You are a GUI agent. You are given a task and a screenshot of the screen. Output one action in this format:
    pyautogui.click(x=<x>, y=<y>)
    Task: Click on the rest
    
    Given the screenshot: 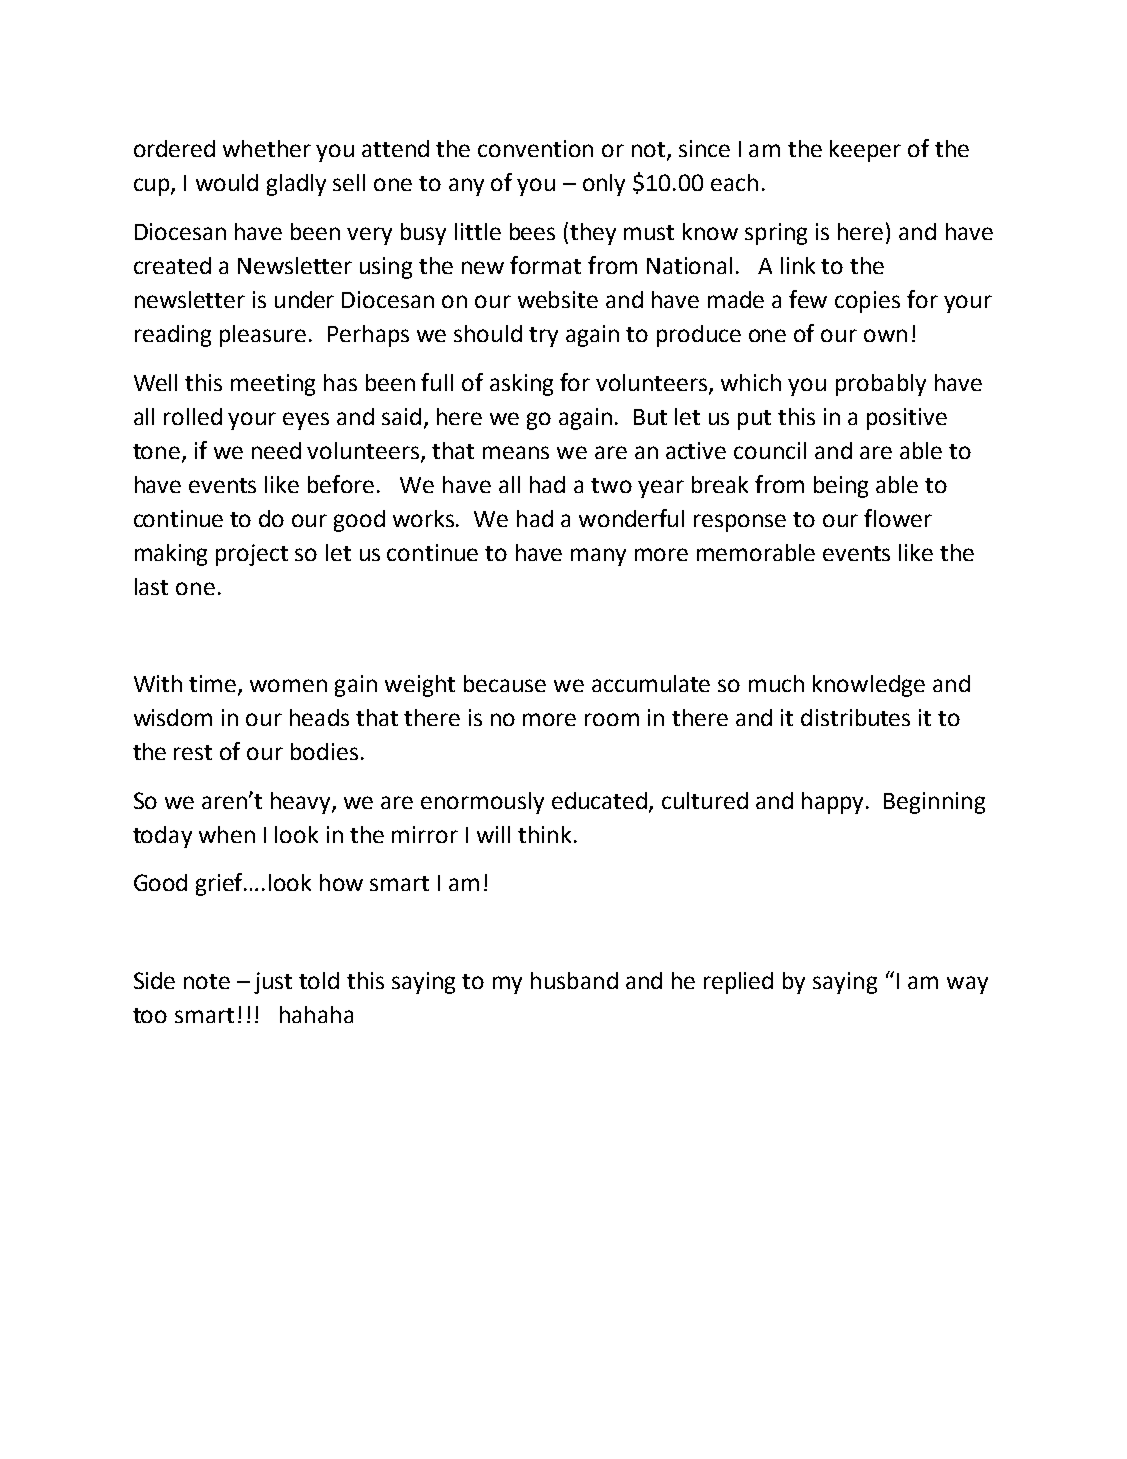 What is the action you would take?
    pyautogui.click(x=193, y=752)
